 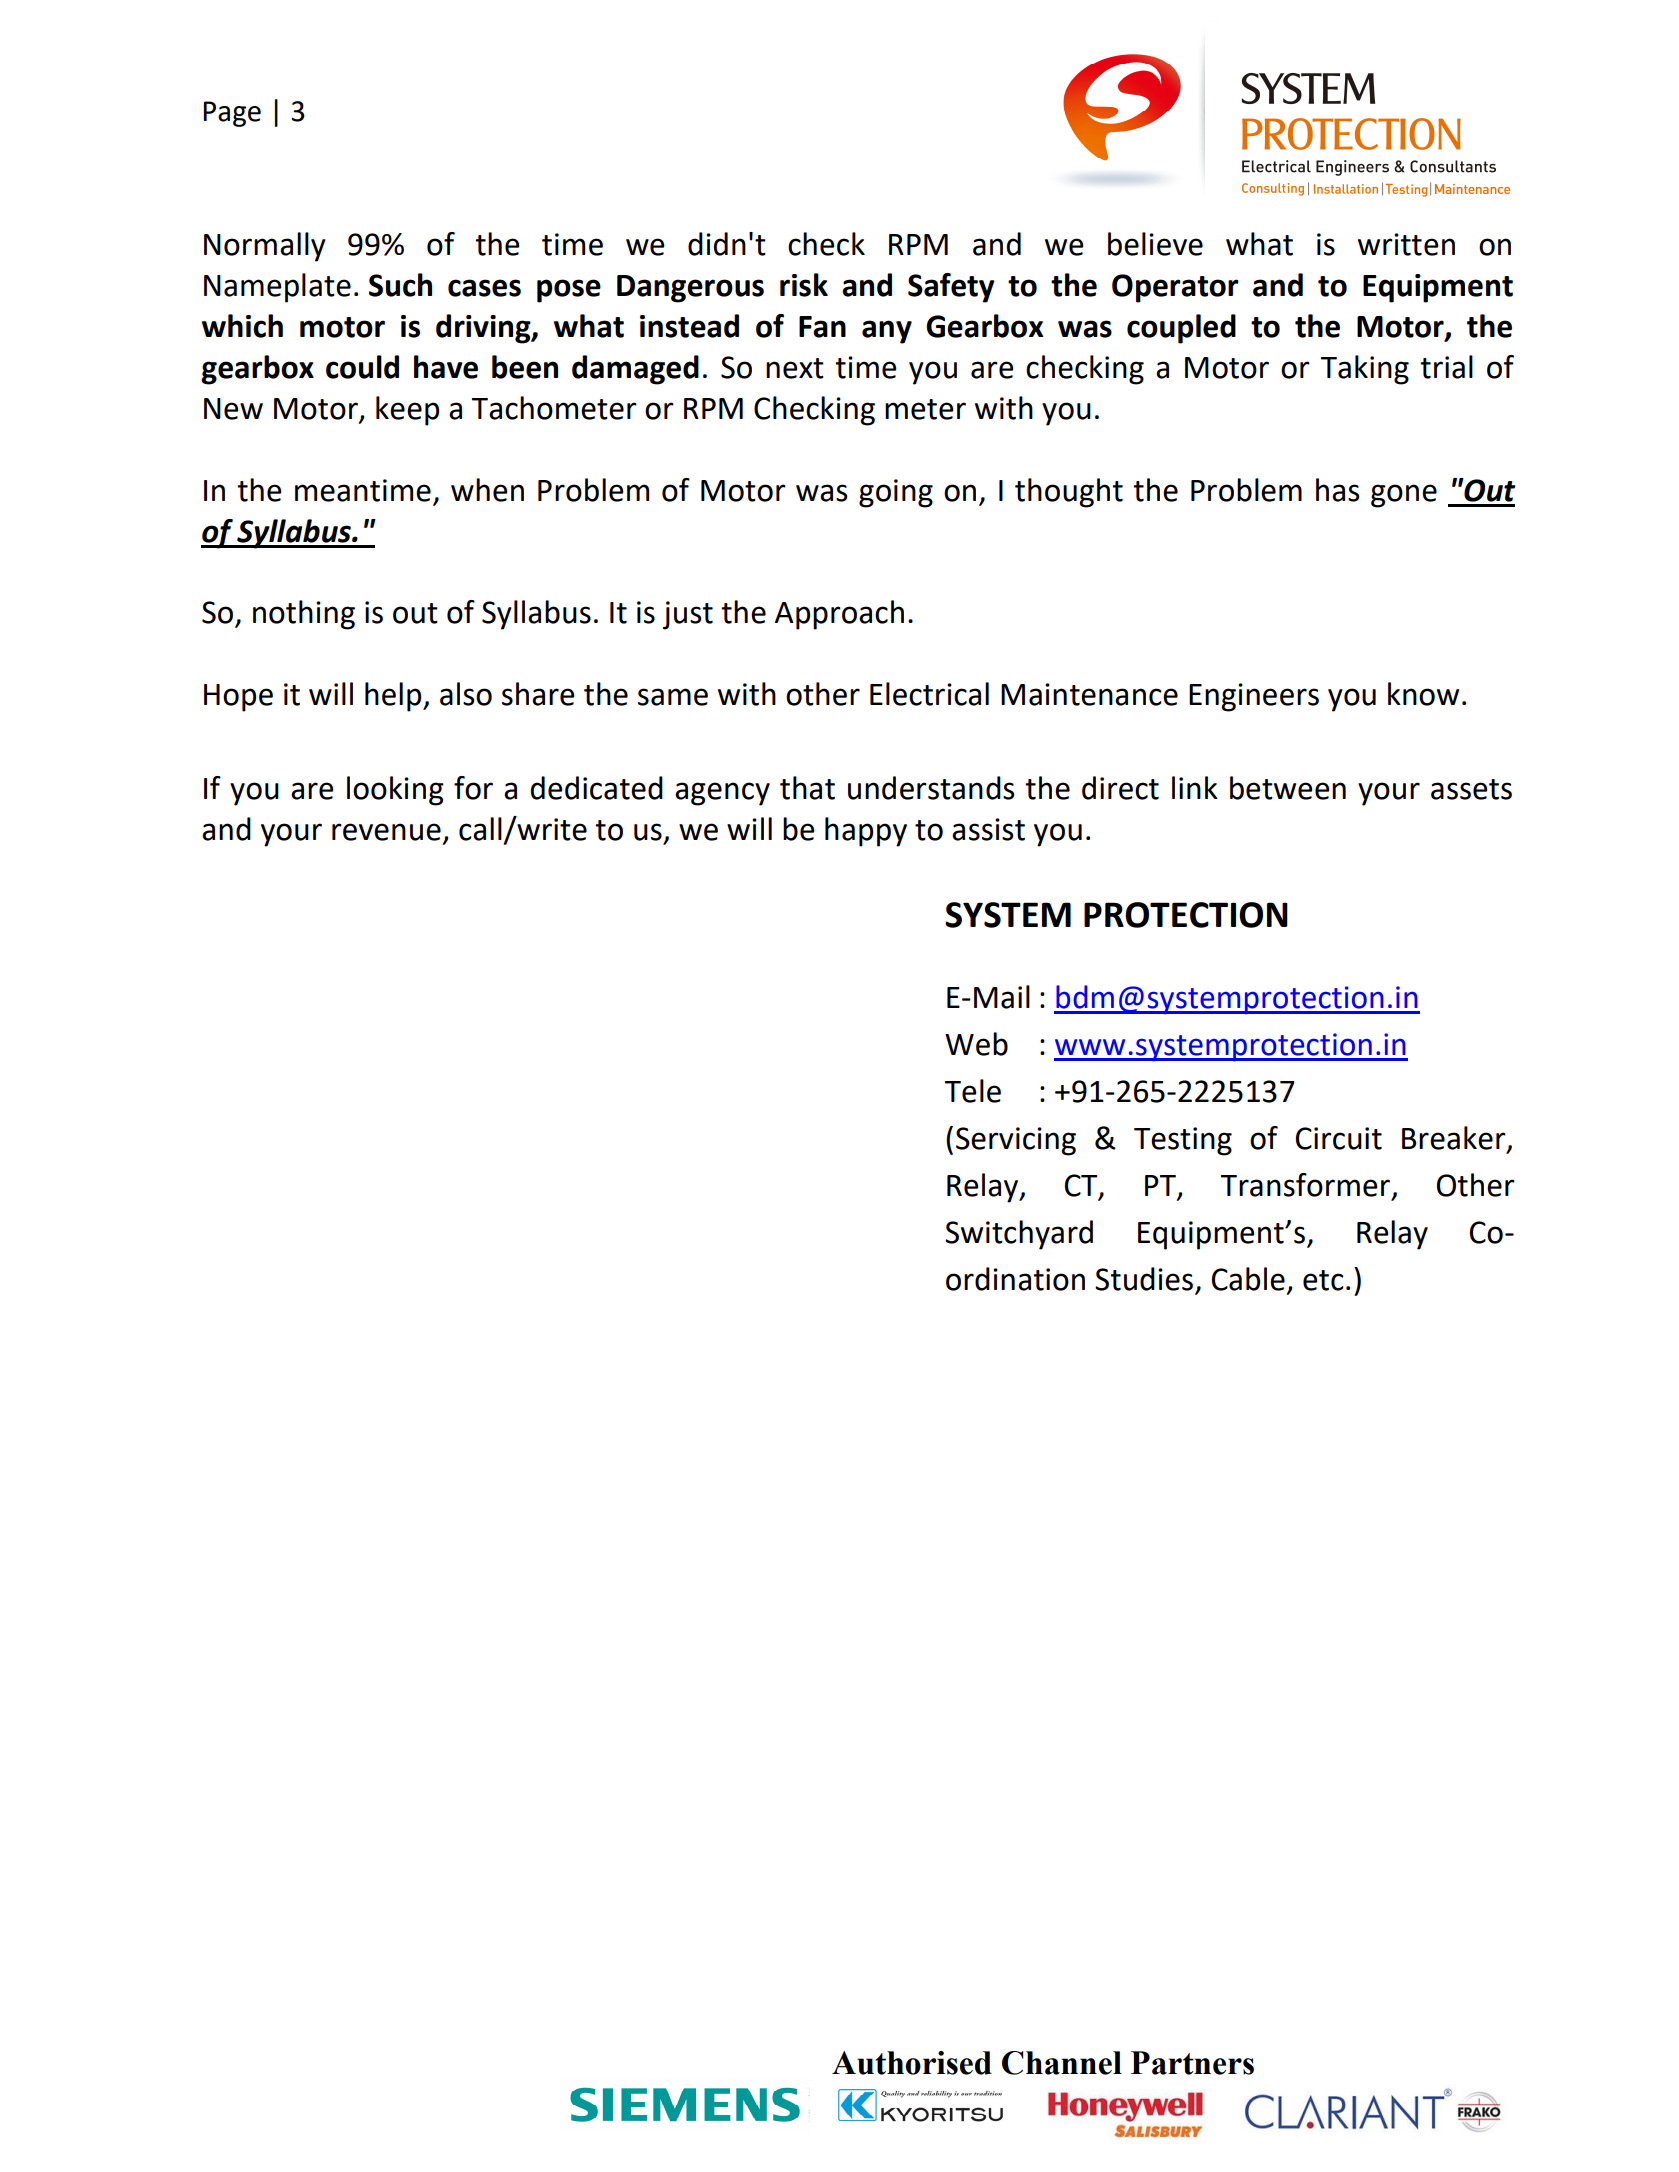 What do you see at coordinates (1192, 2063) in the screenshot?
I see `Partners` at bounding box center [1192, 2063].
